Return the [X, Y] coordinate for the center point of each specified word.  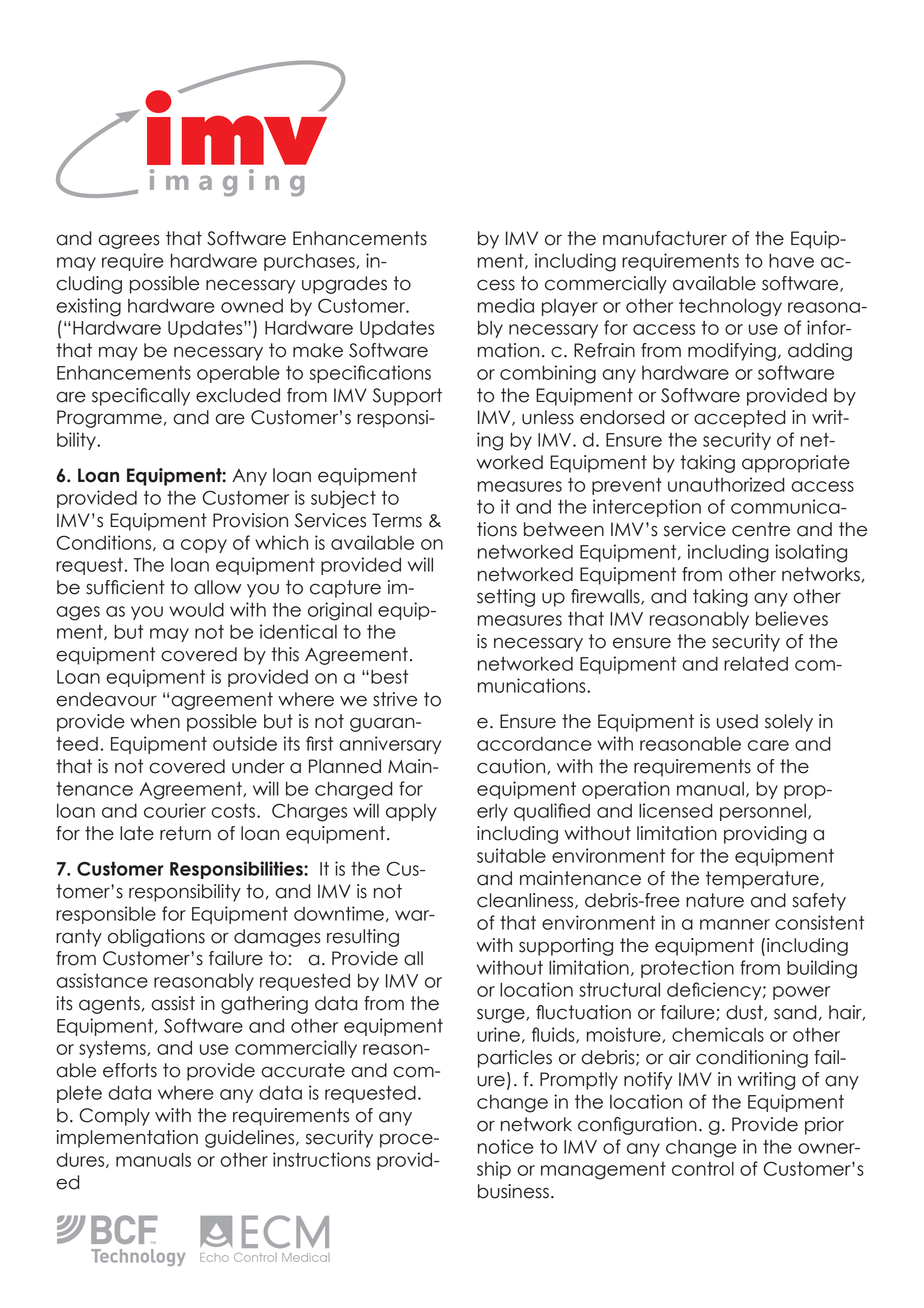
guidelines [251, 1139]
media [506, 305]
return [185, 833]
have [791, 260]
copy [204, 546]
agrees [129, 241]
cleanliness [526, 901]
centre [761, 529]
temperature [762, 880]
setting [506, 598]
